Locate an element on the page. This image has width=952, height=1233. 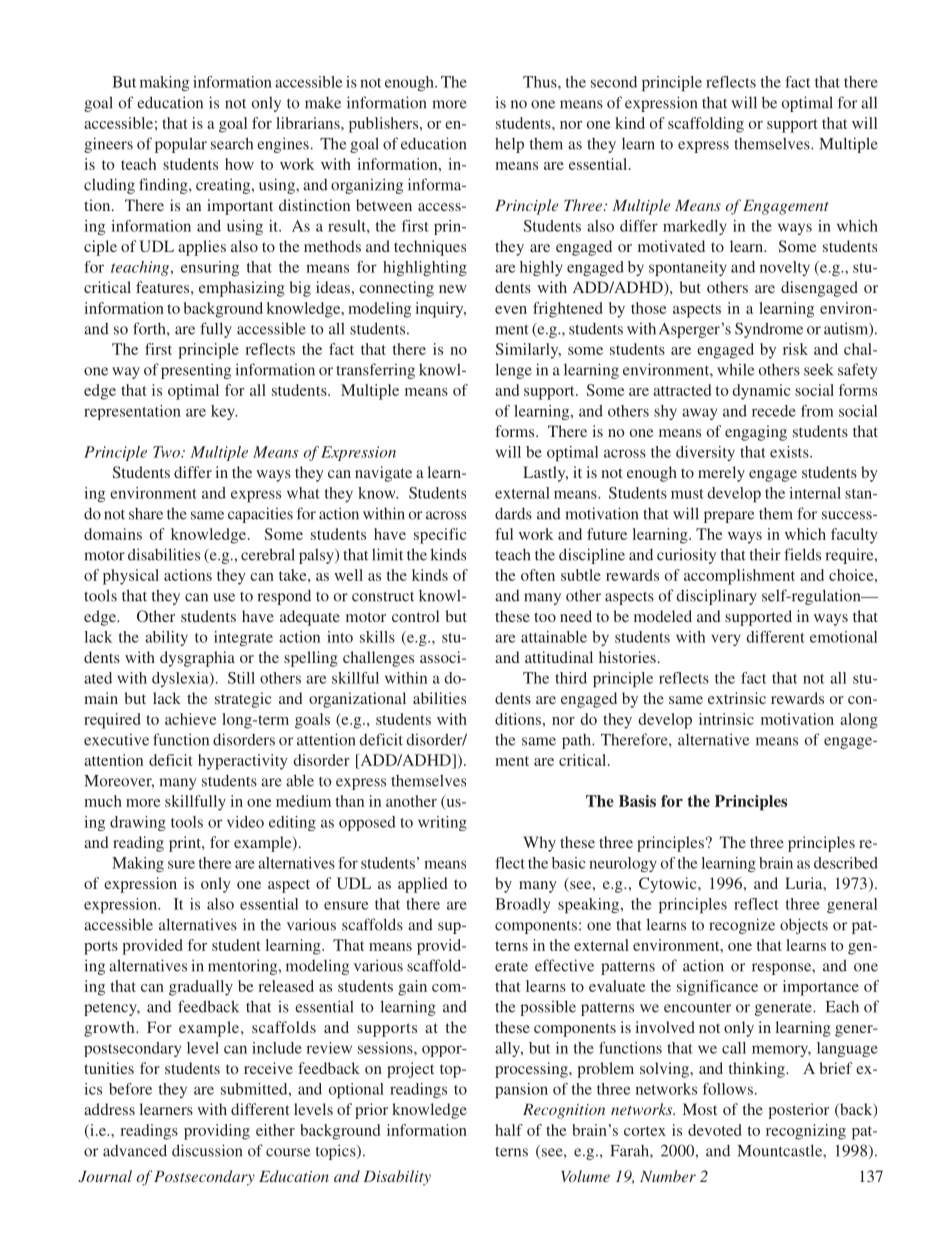
dynamic is located at coordinates (761, 392).
